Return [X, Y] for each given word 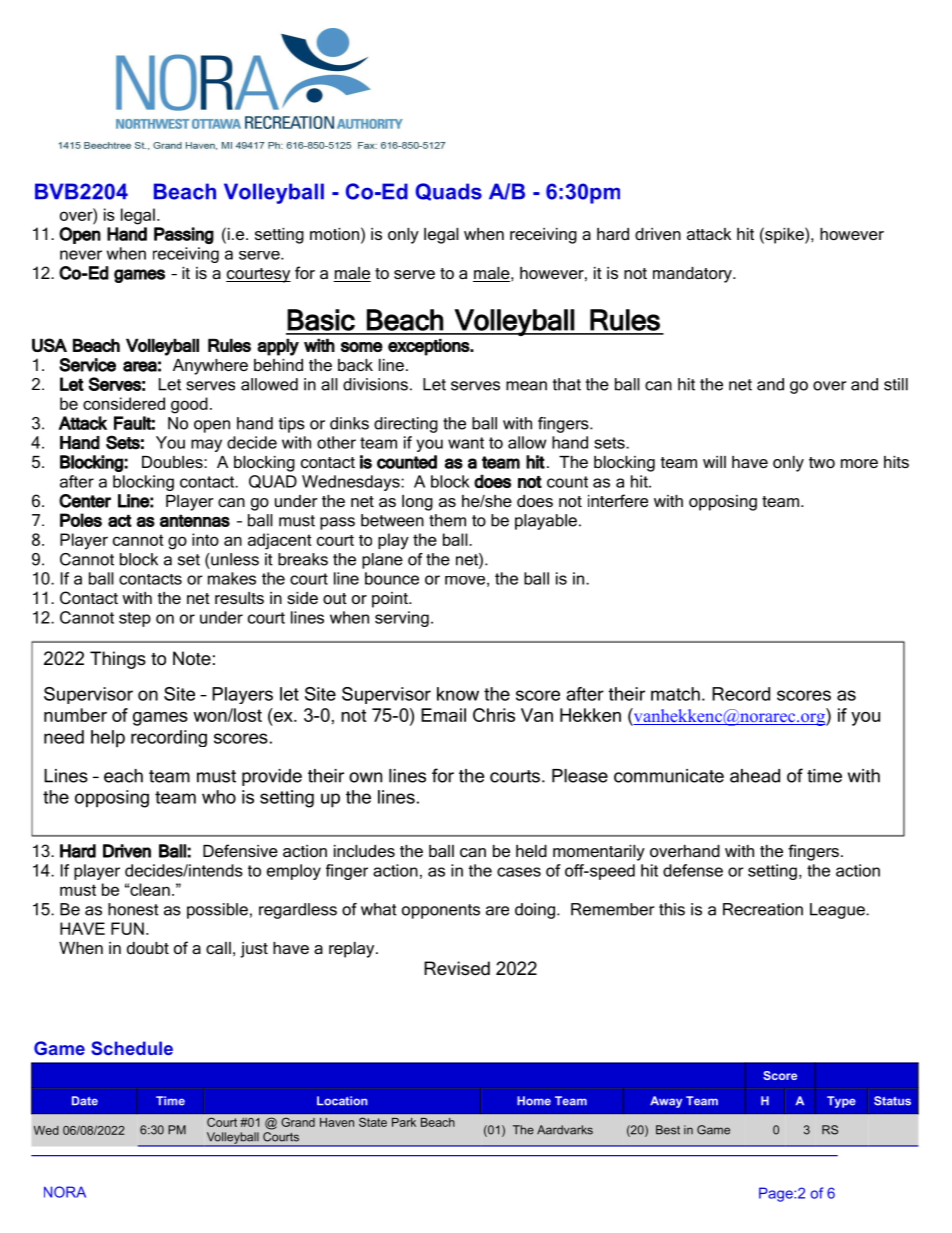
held [531, 851]
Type [841, 1102]
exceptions [429, 347]
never [81, 255]
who [219, 797]
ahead [755, 776]
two [822, 462]
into [205, 539]
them [447, 520]
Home [534, 1101]
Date [85, 1101]
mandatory [693, 275]
